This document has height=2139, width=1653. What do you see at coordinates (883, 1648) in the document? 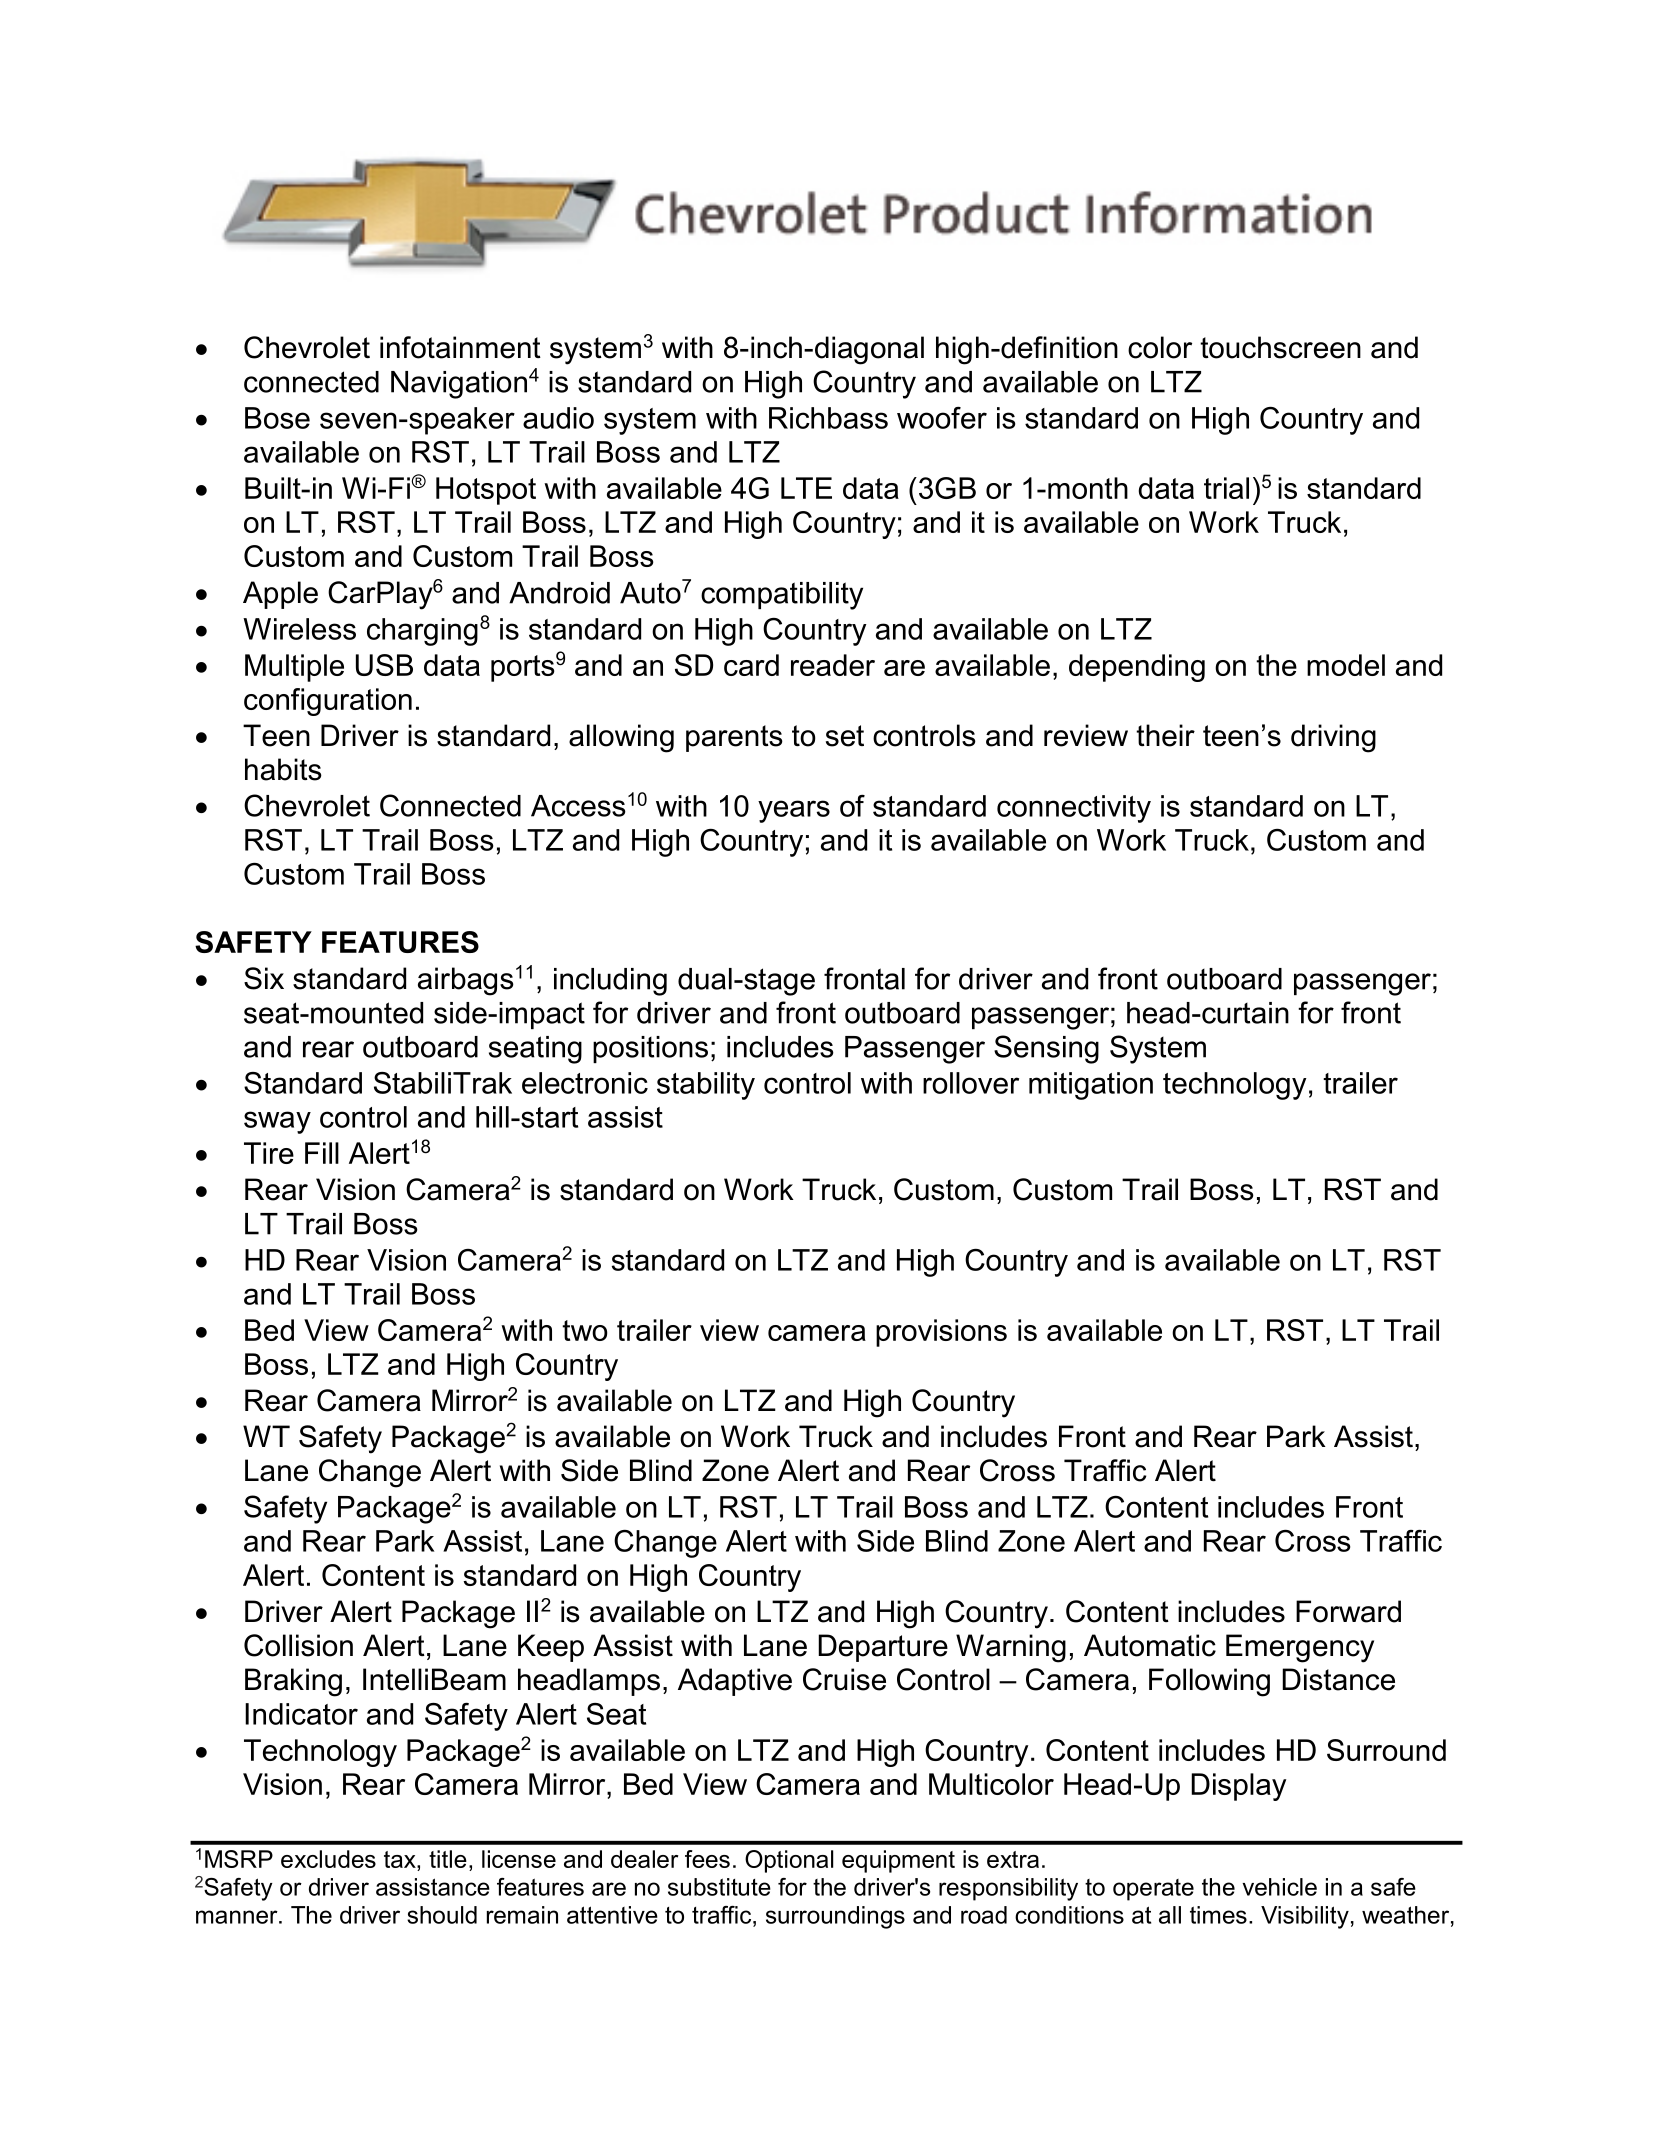
I see `Departure` at bounding box center [883, 1648].
